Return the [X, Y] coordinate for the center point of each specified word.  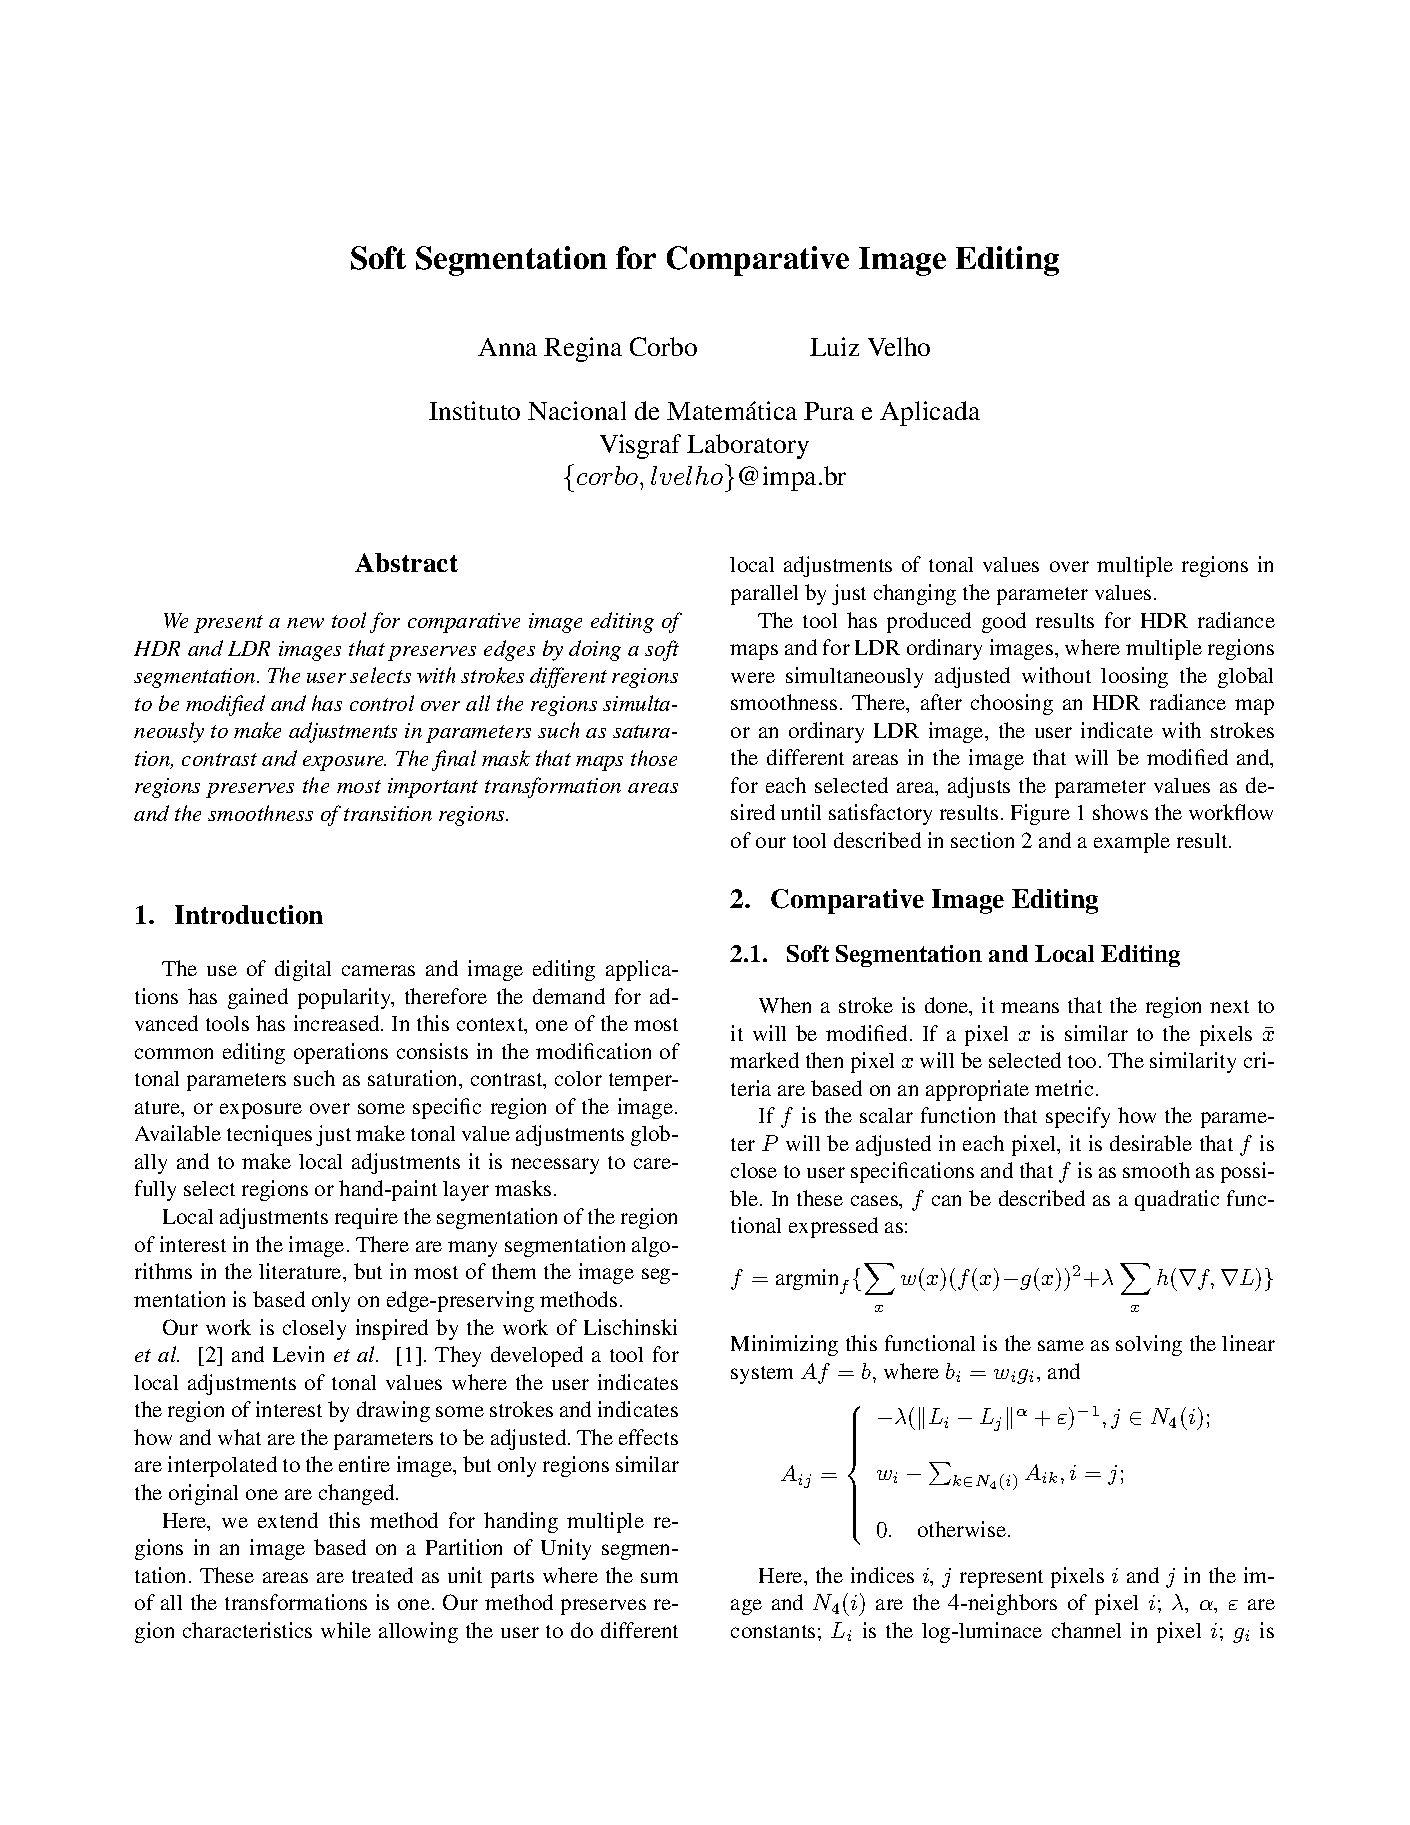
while [346, 1630]
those [654, 758]
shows [1120, 812]
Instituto [474, 410]
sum [659, 1577]
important [433, 788]
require [366, 1218]
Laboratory [748, 446]
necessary [555, 1166]
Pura [829, 411]
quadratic [1177, 1200]
